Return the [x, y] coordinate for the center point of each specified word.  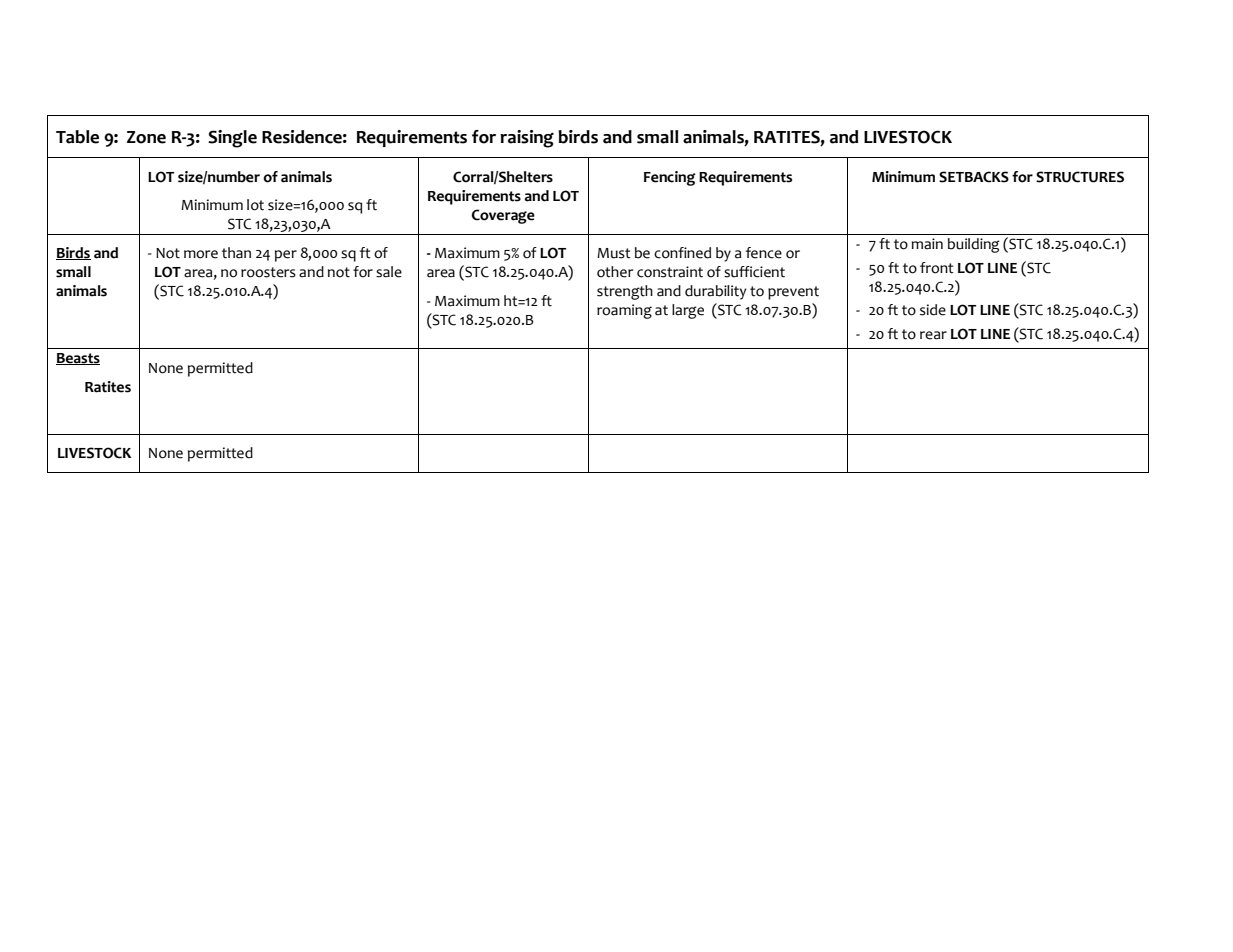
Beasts [78, 359]
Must [614, 253]
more [201, 254]
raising [527, 139]
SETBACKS [974, 177]
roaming [624, 311]
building [974, 245]
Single [232, 139]
